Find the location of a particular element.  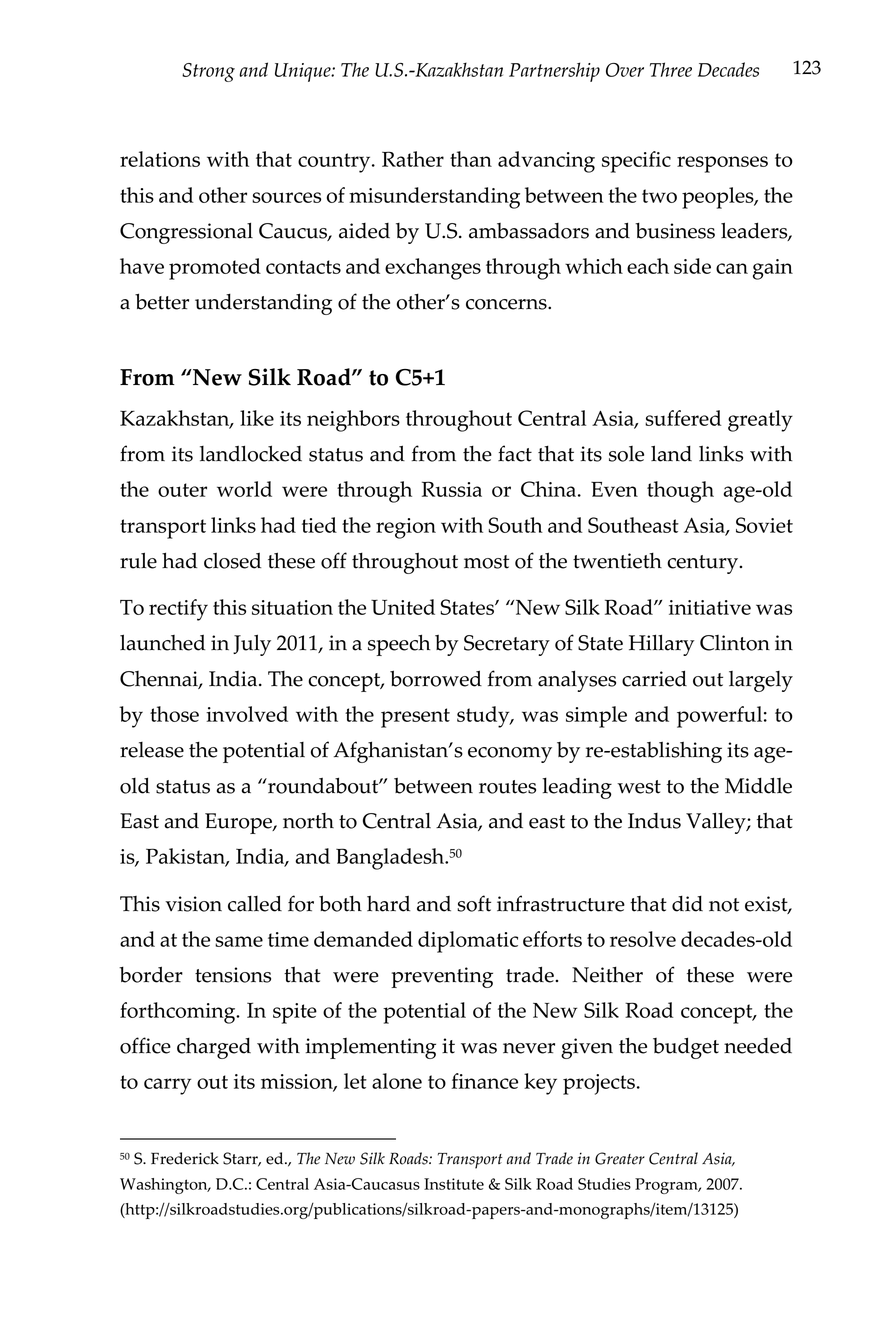

Secretary is located at coordinates (507, 645).
